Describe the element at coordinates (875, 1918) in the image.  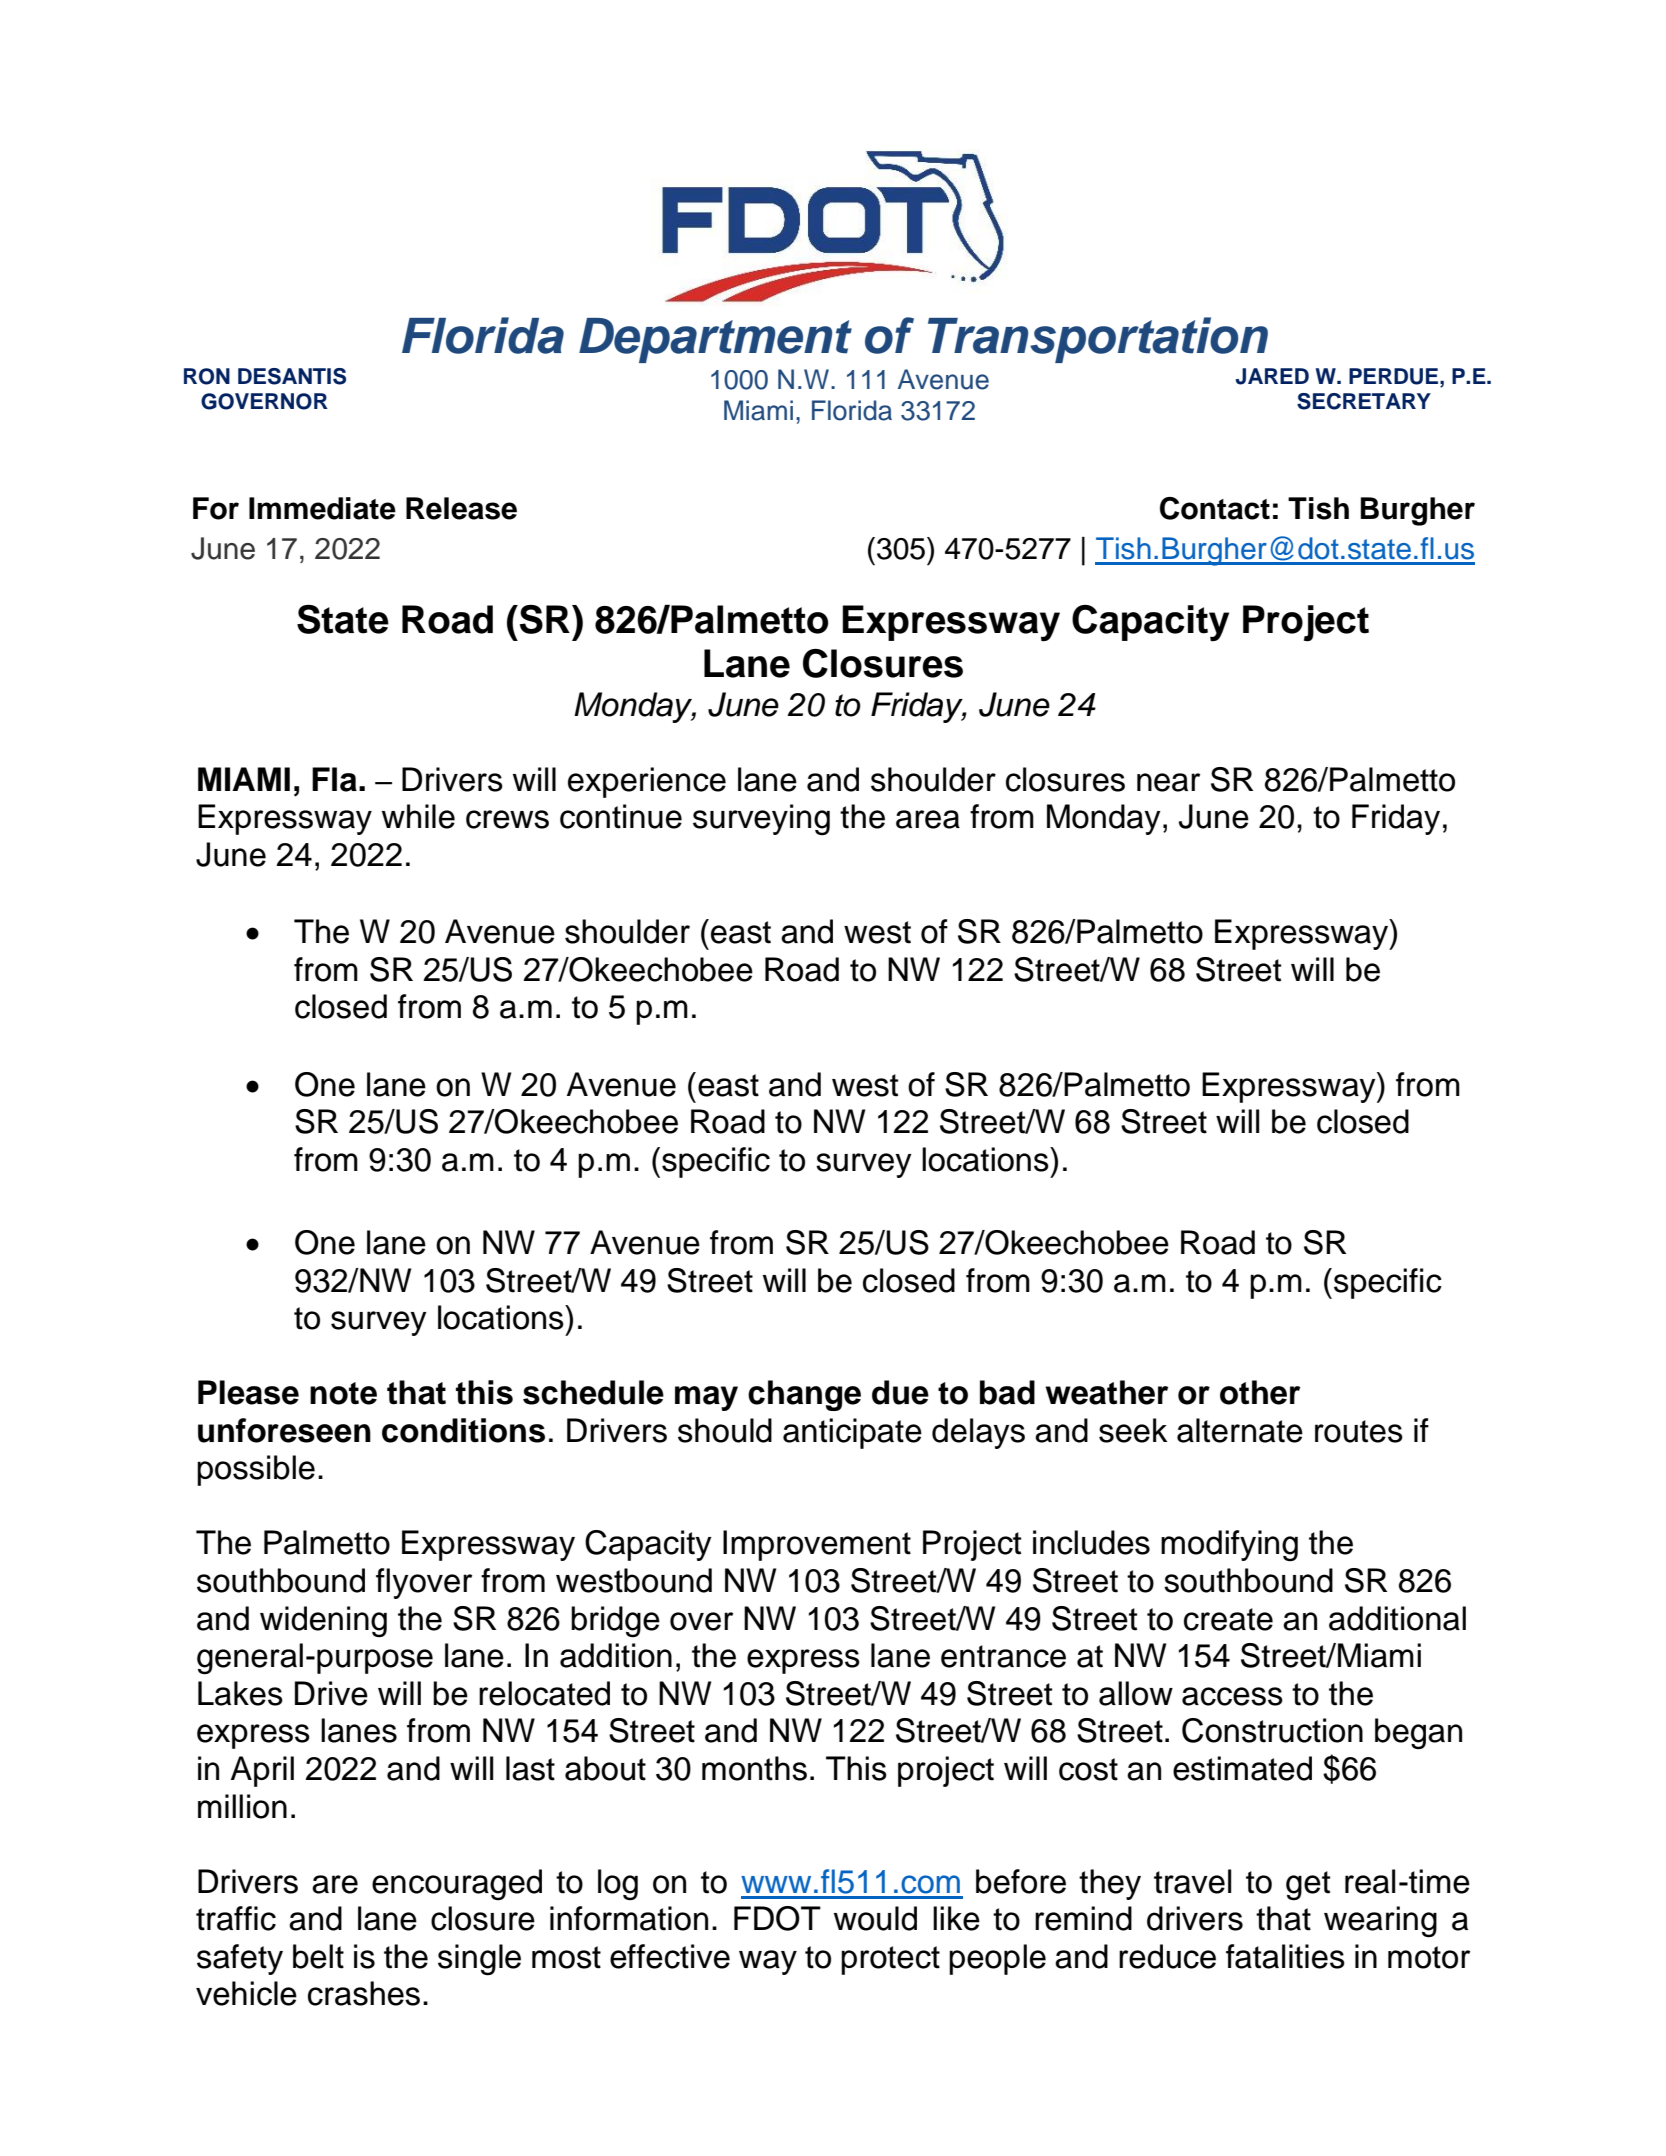
I see `would` at that location.
